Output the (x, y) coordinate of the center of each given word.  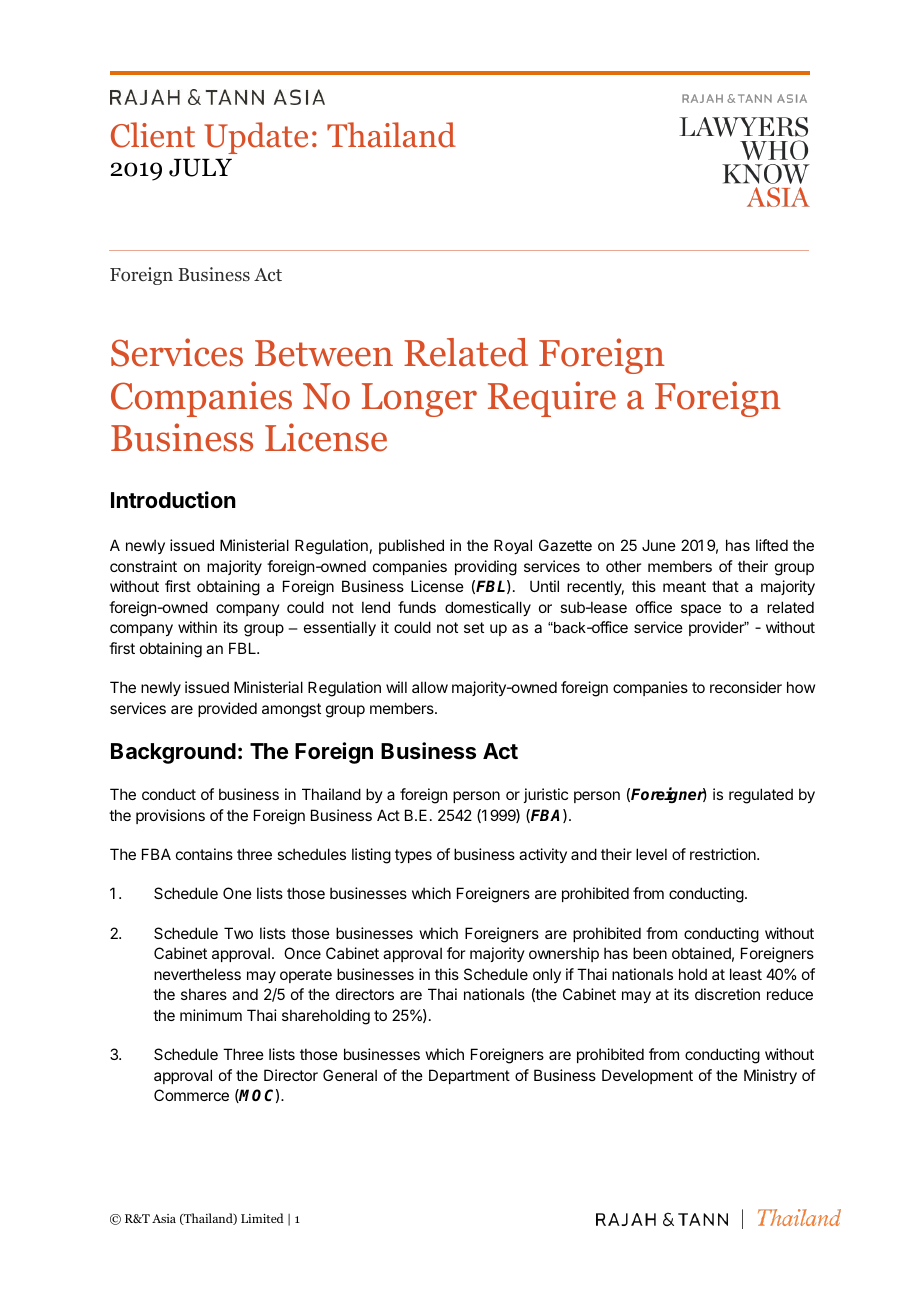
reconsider (746, 687)
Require (552, 399)
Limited (262, 1218)
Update (256, 138)
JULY (200, 167)
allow (430, 687)
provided (227, 709)
